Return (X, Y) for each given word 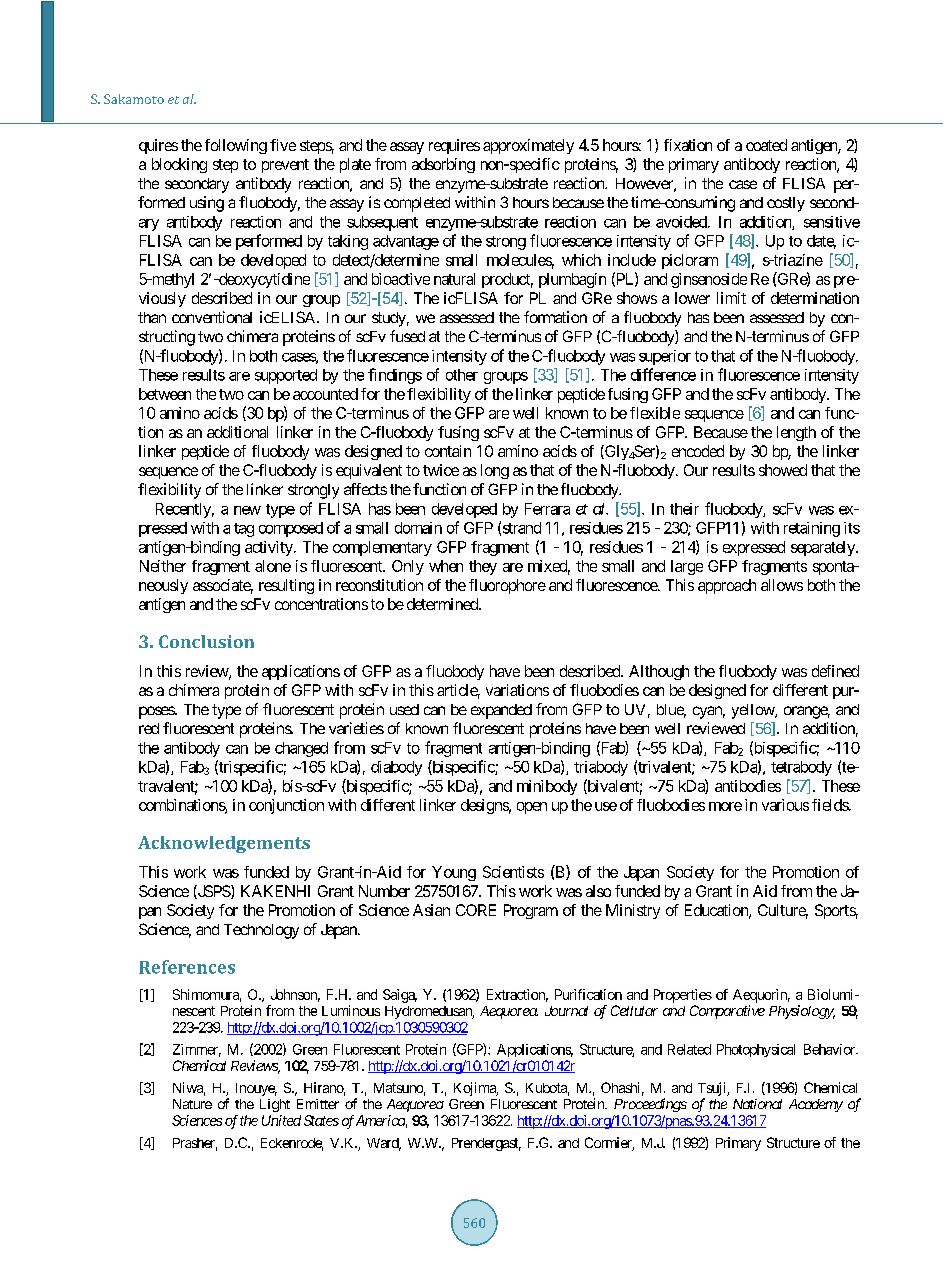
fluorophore (507, 586)
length (796, 433)
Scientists (513, 872)
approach (727, 586)
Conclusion (206, 641)
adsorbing (443, 165)
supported (286, 376)
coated (766, 145)
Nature (192, 1104)
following (236, 146)
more (725, 806)
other (462, 375)
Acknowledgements (224, 844)
